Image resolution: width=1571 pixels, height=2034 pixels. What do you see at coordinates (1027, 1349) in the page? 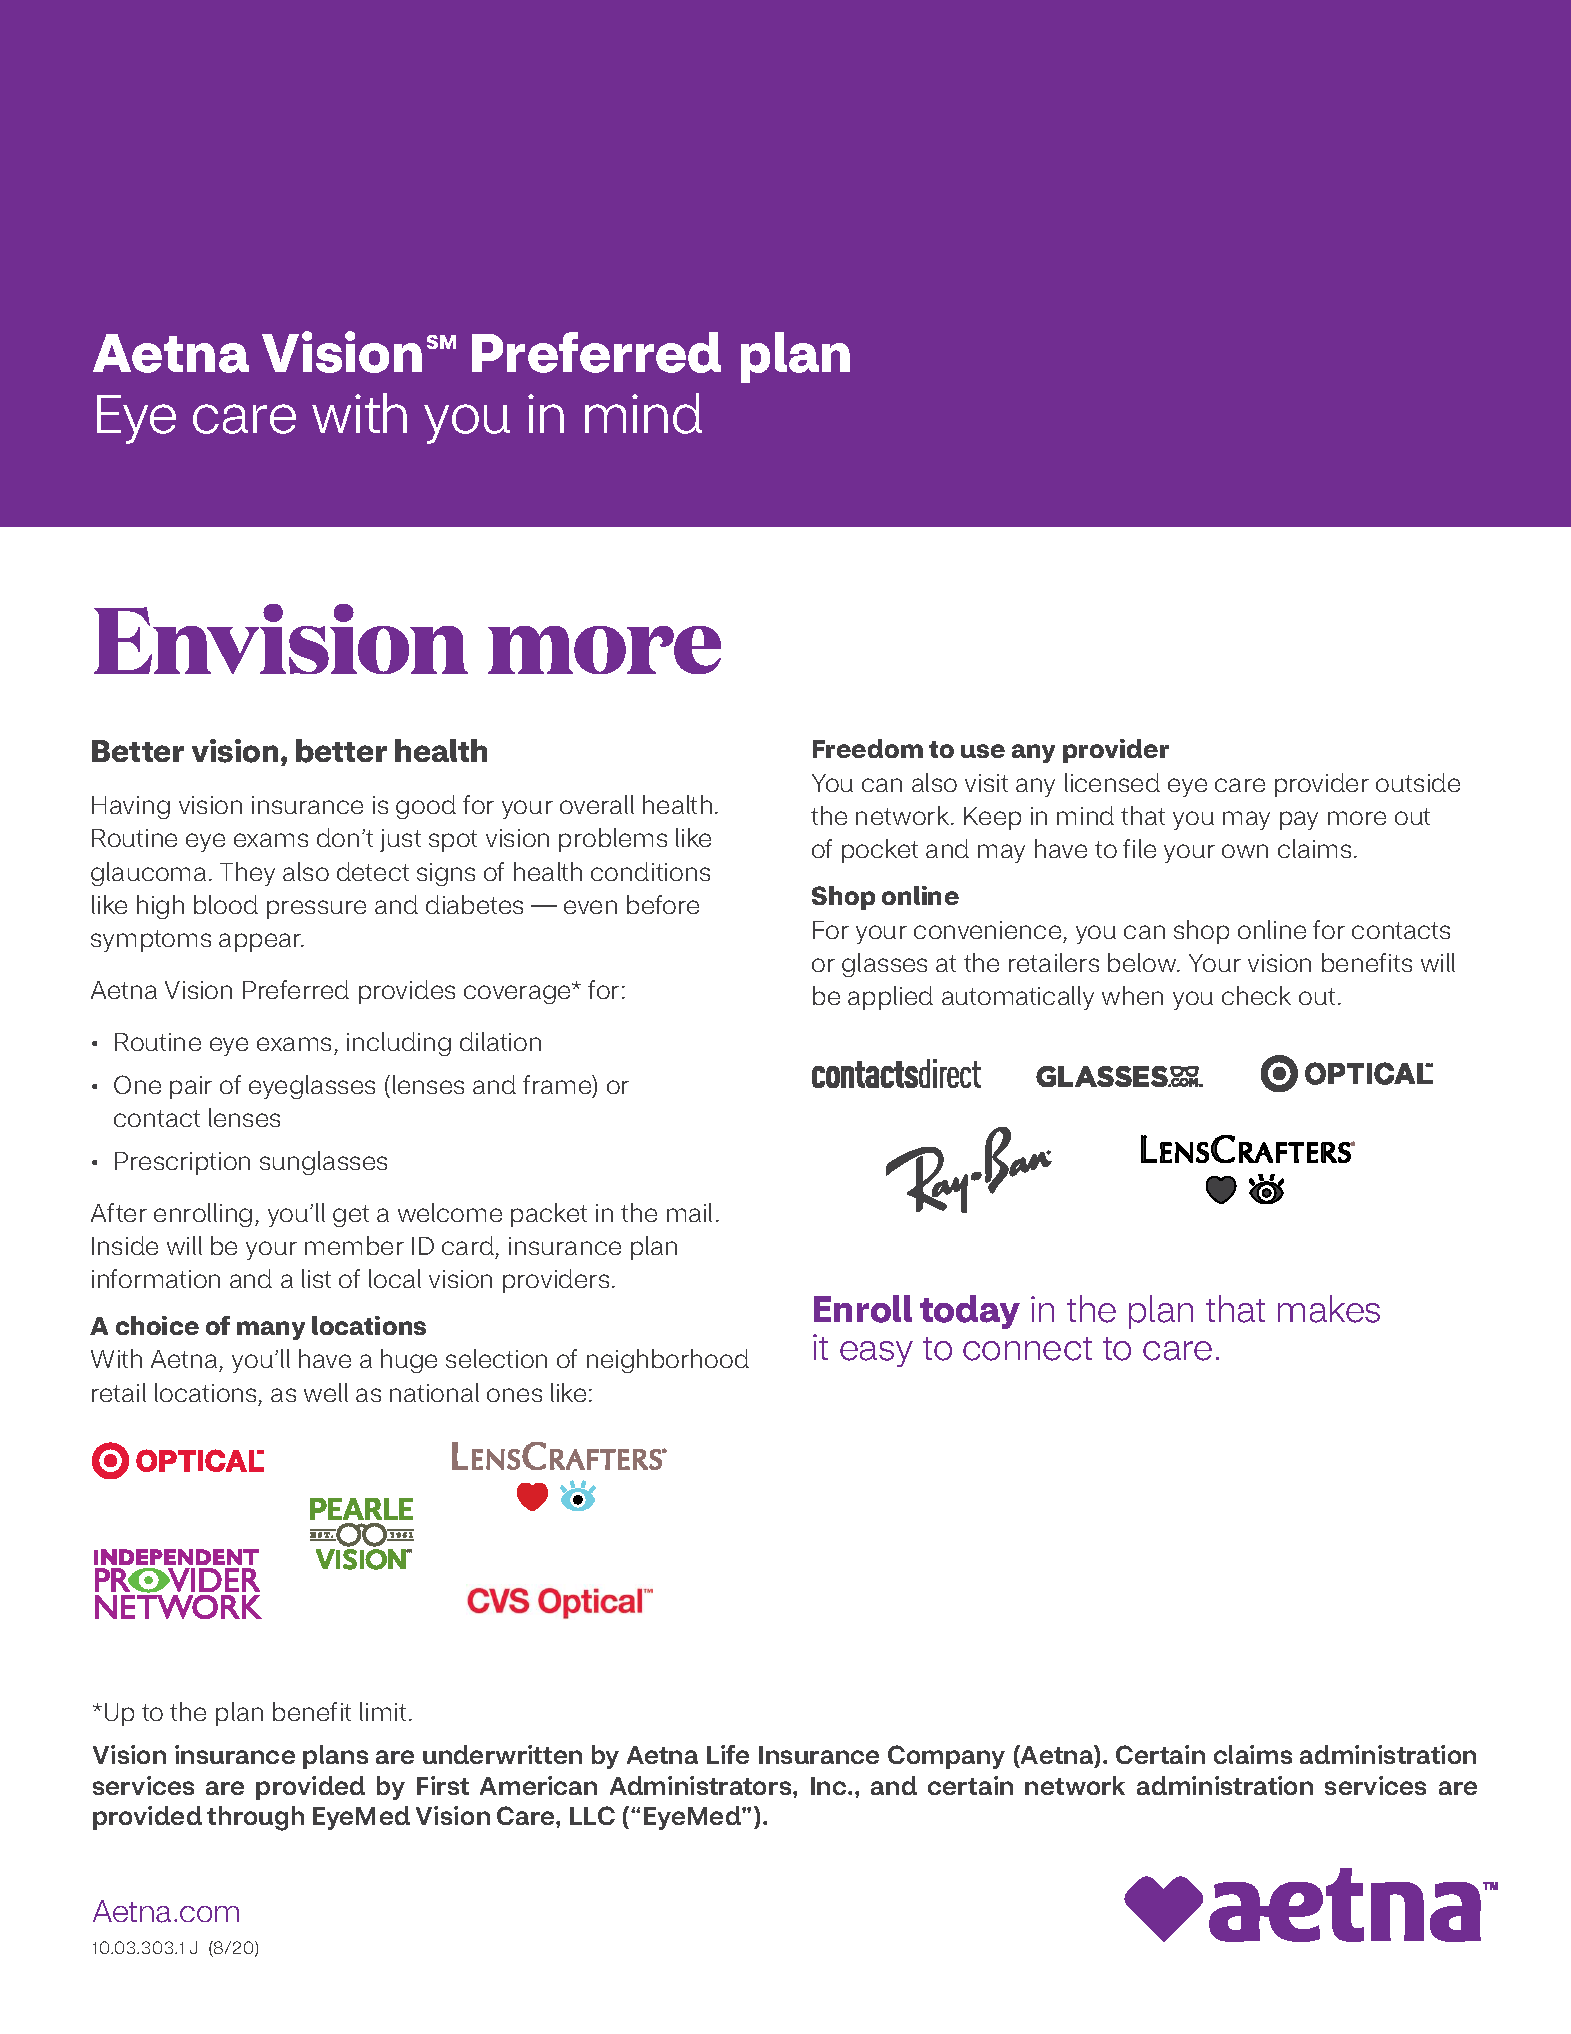
I see `connect` at bounding box center [1027, 1349].
